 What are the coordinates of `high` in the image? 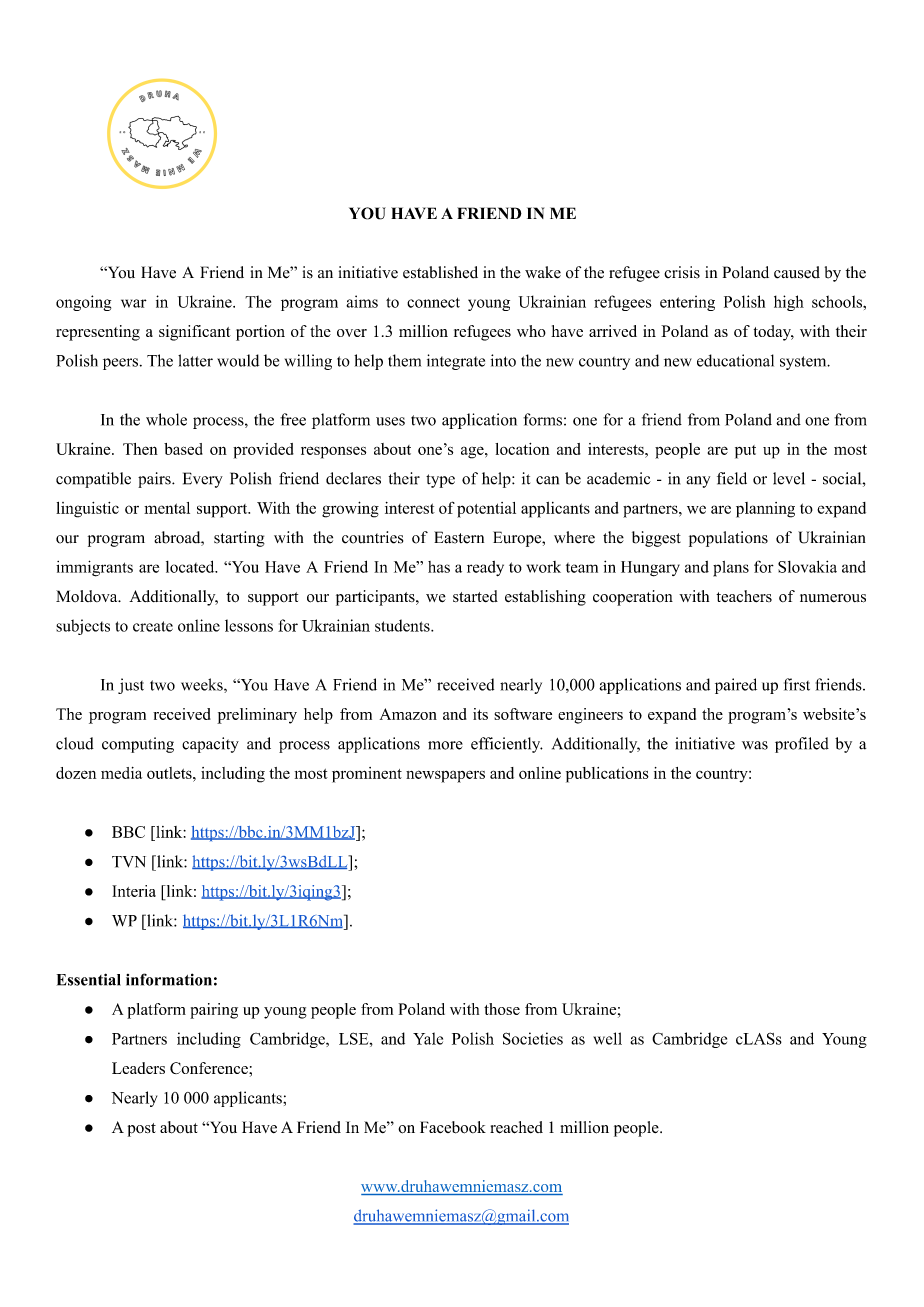 It's located at (789, 303).
